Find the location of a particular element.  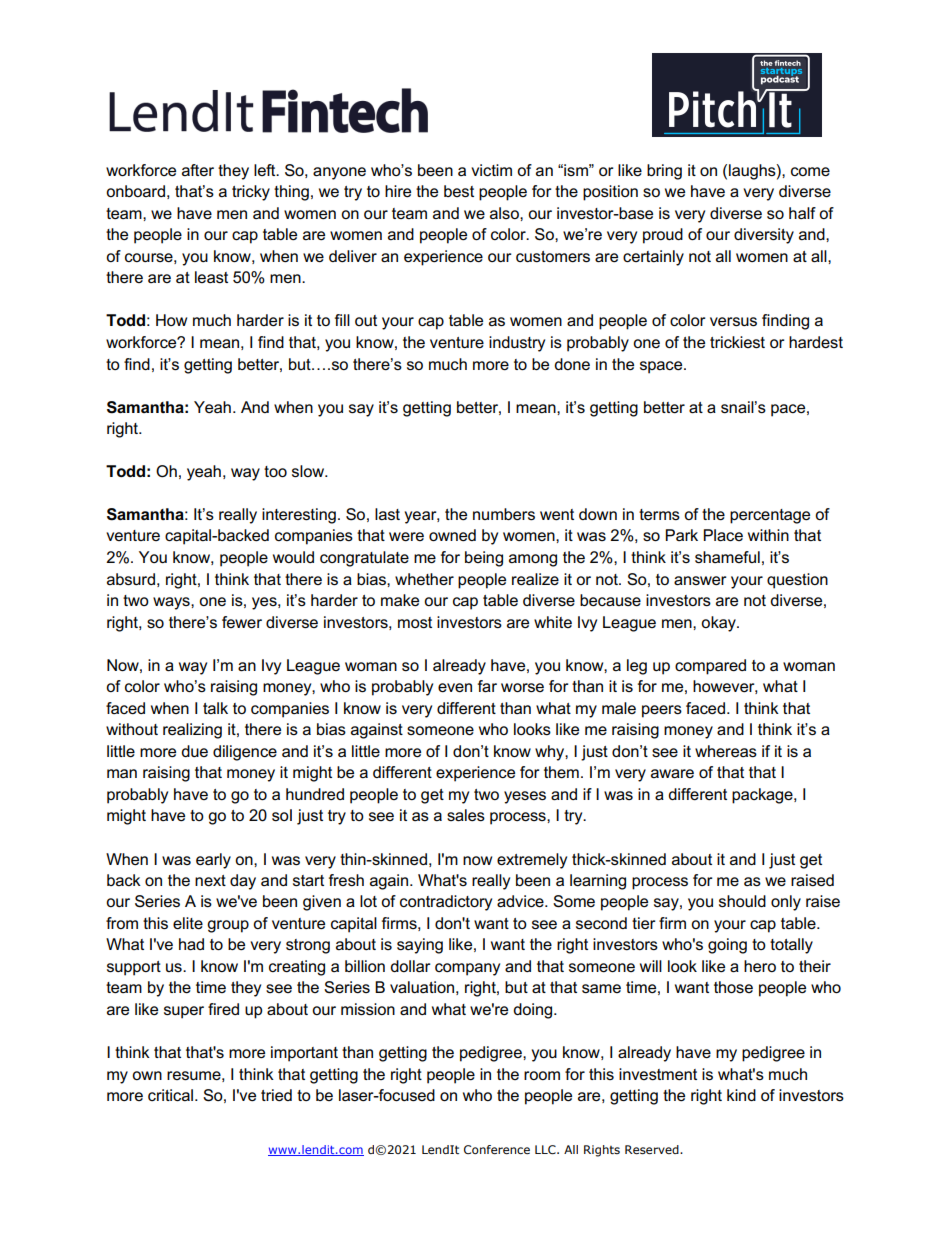

fewer is located at coordinates (242, 622).
